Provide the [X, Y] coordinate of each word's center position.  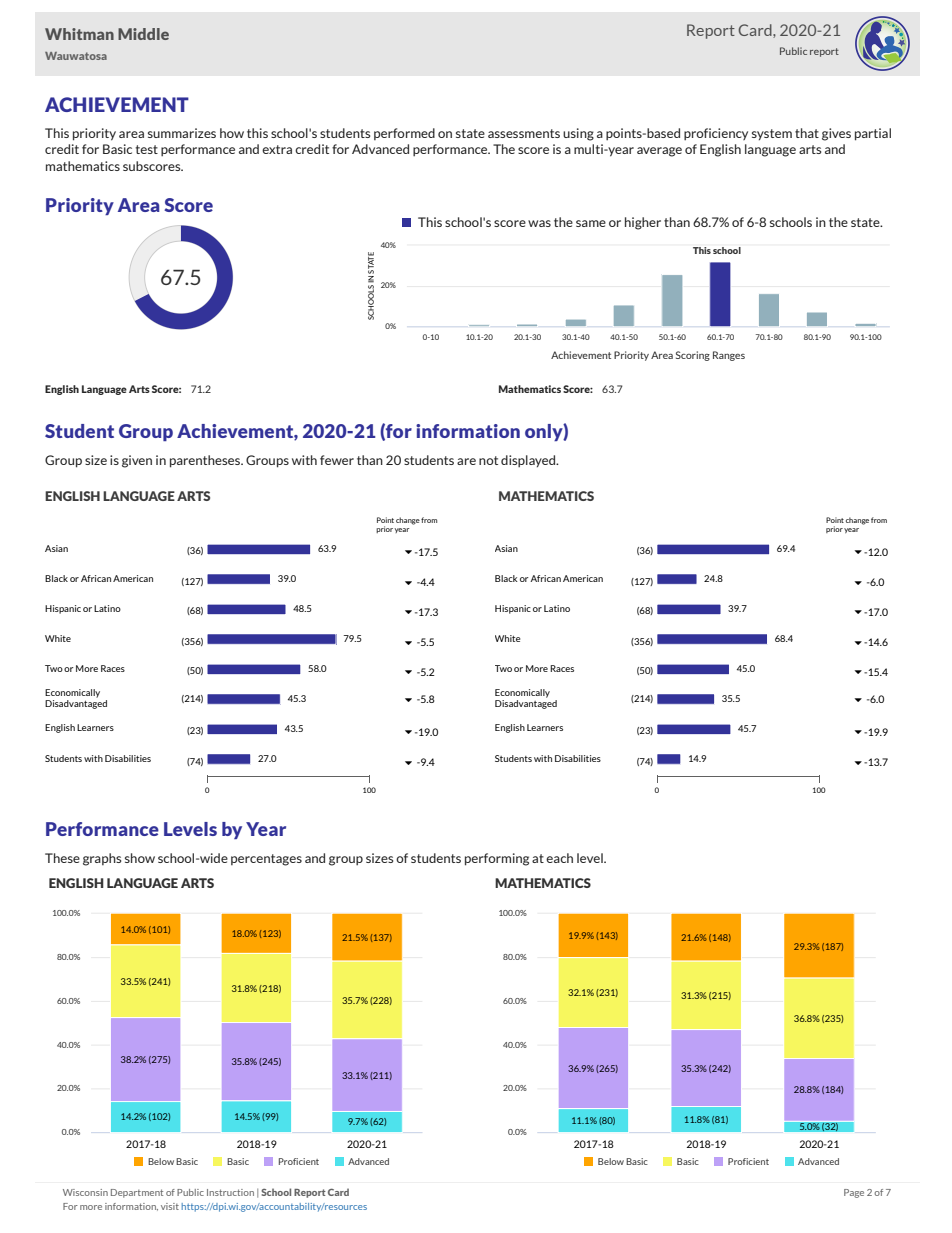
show [140, 858]
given [137, 461]
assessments [524, 133]
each [559, 858]
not [488, 460]
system [772, 135]
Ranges [729, 356]
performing [497, 859]
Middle [143, 34]
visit [170, 1206]
